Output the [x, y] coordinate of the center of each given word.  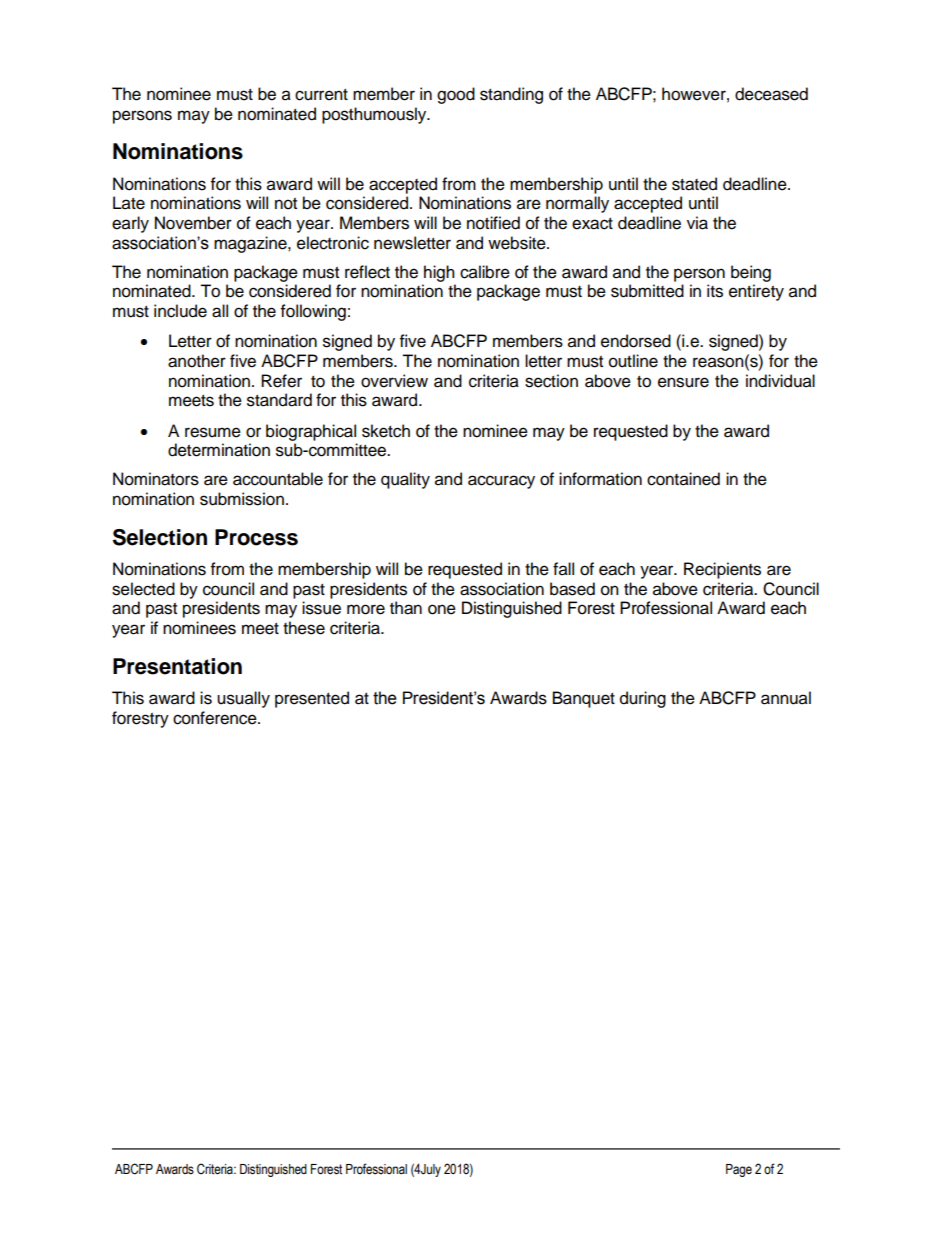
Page [739, 1170]
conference [216, 718]
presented [312, 699]
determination [219, 450]
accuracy [501, 482]
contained [683, 479]
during [643, 699]
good [456, 95]
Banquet [584, 699]
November [193, 223]
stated [694, 184]
